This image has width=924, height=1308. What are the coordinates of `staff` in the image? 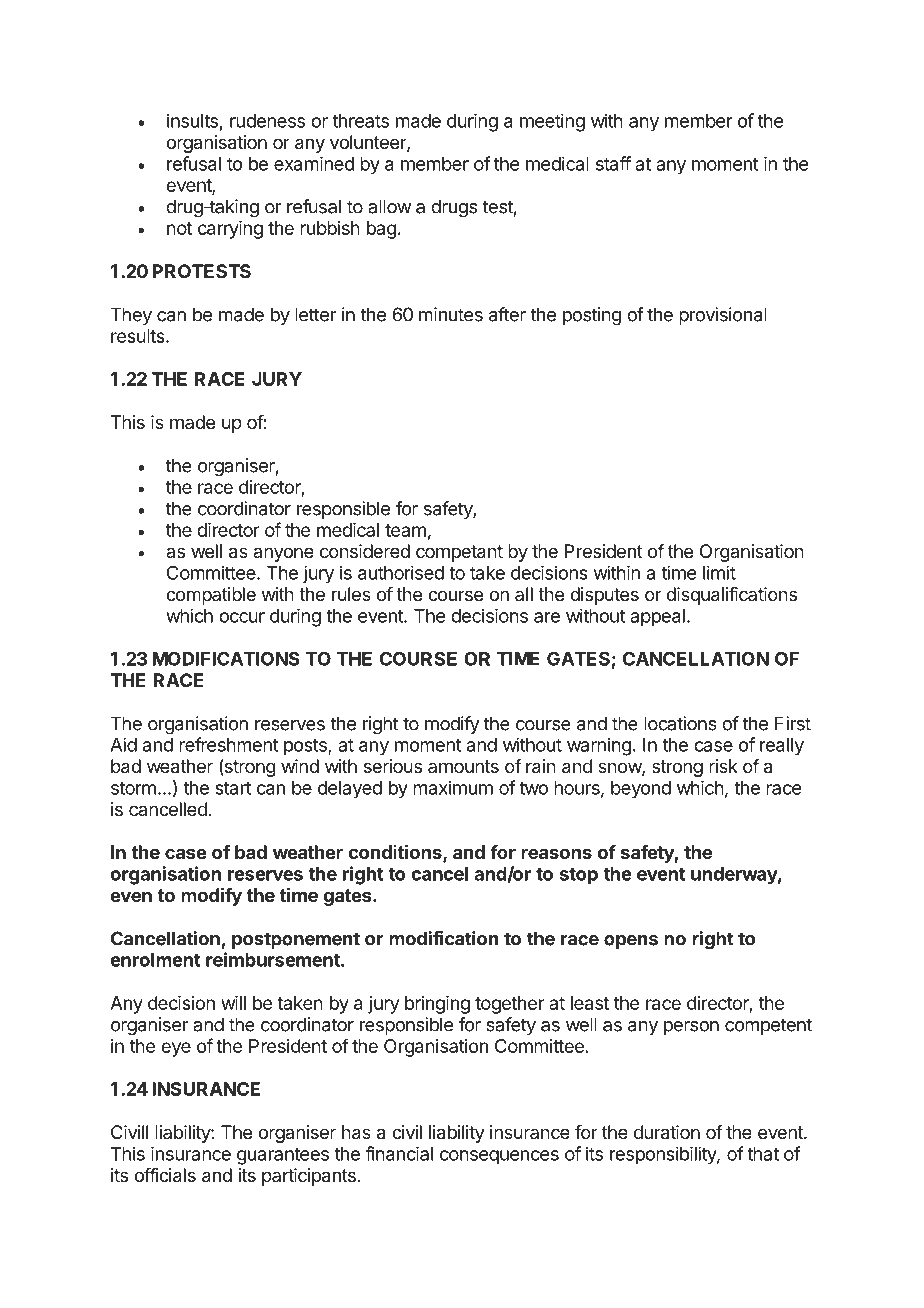 It's located at (613, 163).
